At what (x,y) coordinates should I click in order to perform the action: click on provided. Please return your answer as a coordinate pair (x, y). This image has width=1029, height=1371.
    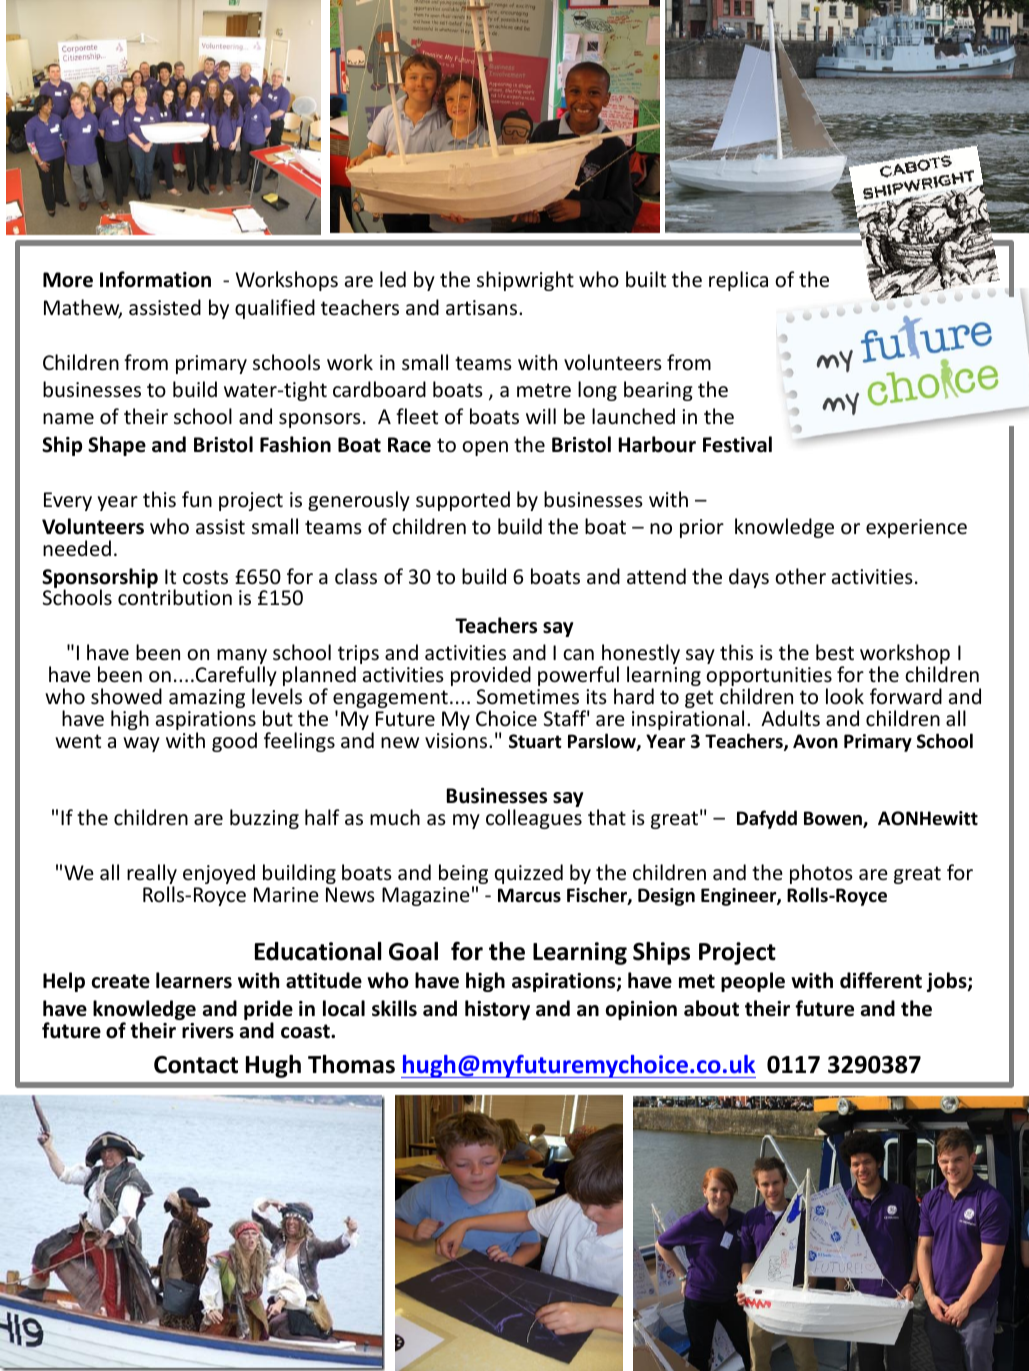
    Looking at the image, I should click on (491, 676).
